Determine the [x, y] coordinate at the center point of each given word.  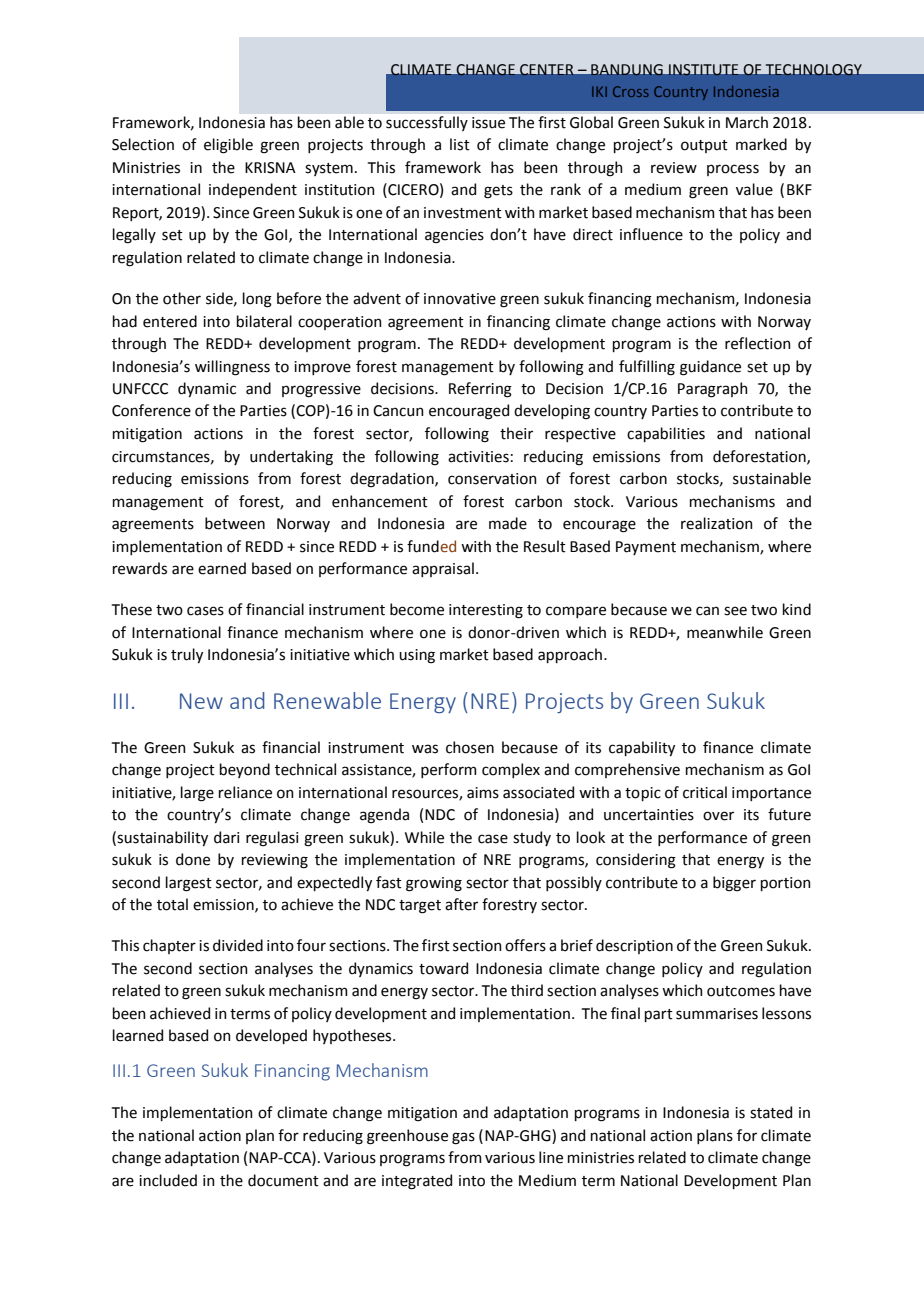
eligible [228, 146]
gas [463, 1138]
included [168, 1180]
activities [478, 457]
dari [226, 837]
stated [771, 1112]
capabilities [666, 434]
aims [483, 793]
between [235, 523]
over [718, 816]
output [704, 146]
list [460, 144]
